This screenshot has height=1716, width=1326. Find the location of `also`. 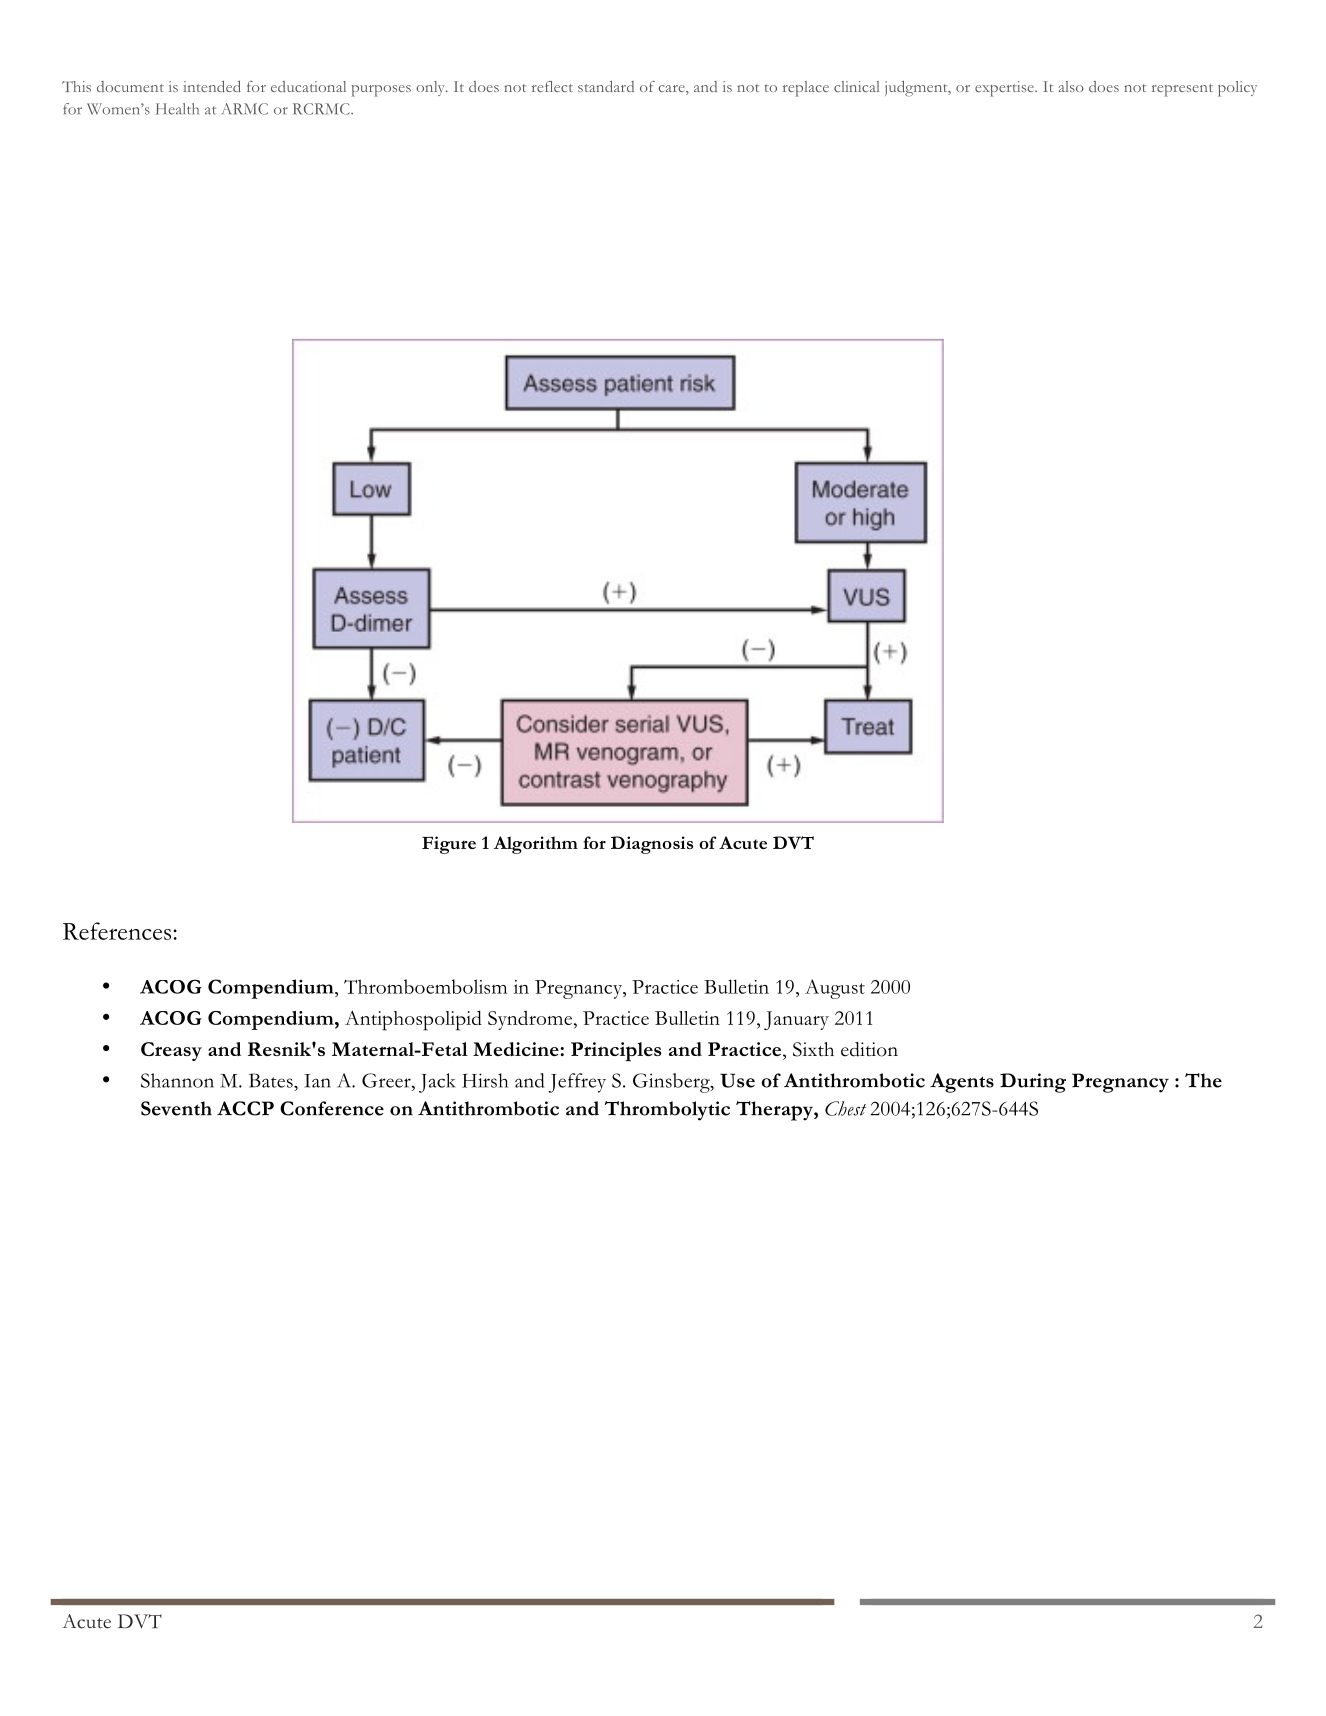

also is located at coordinates (1071, 86).
